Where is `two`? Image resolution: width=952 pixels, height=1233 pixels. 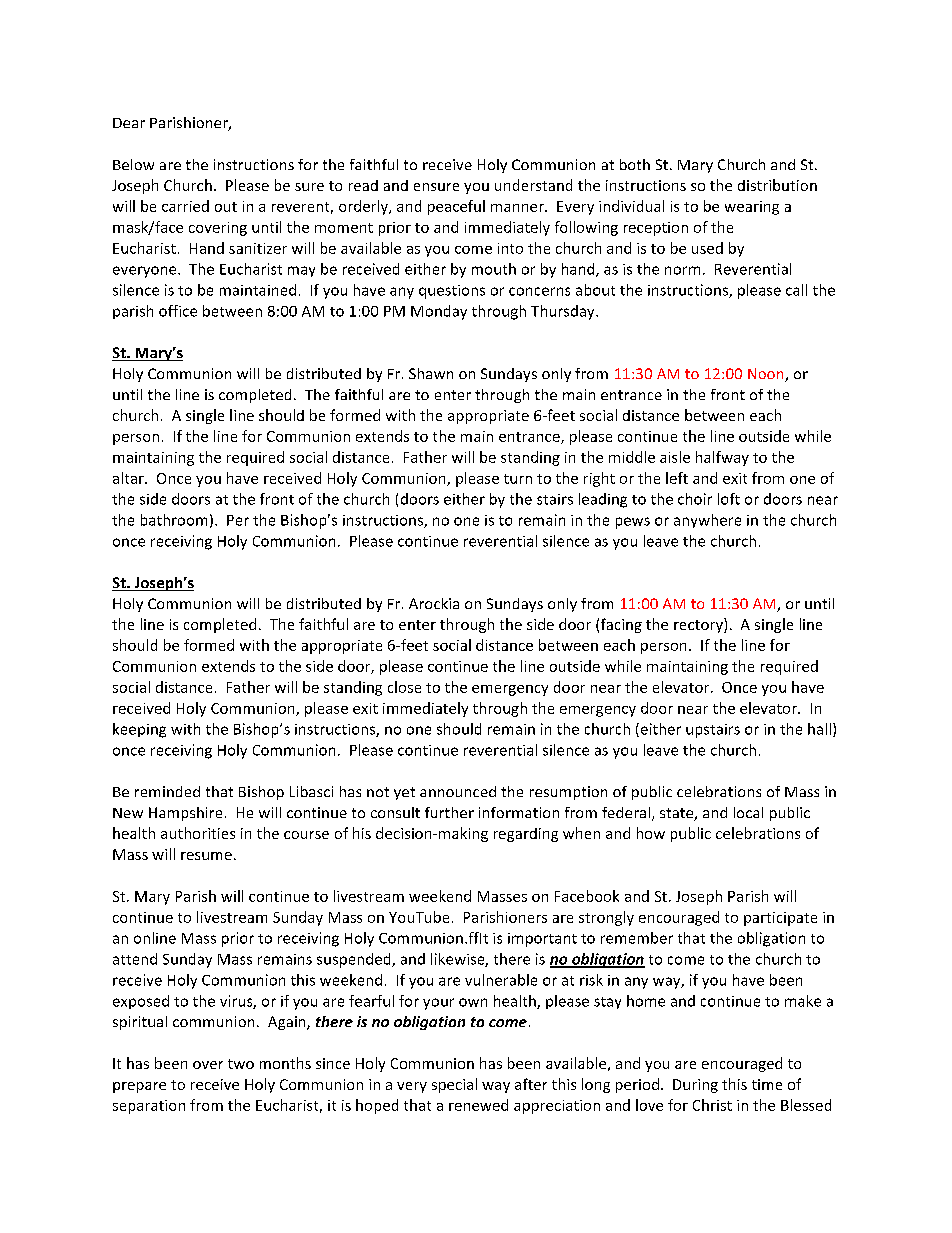
two is located at coordinates (241, 1064).
